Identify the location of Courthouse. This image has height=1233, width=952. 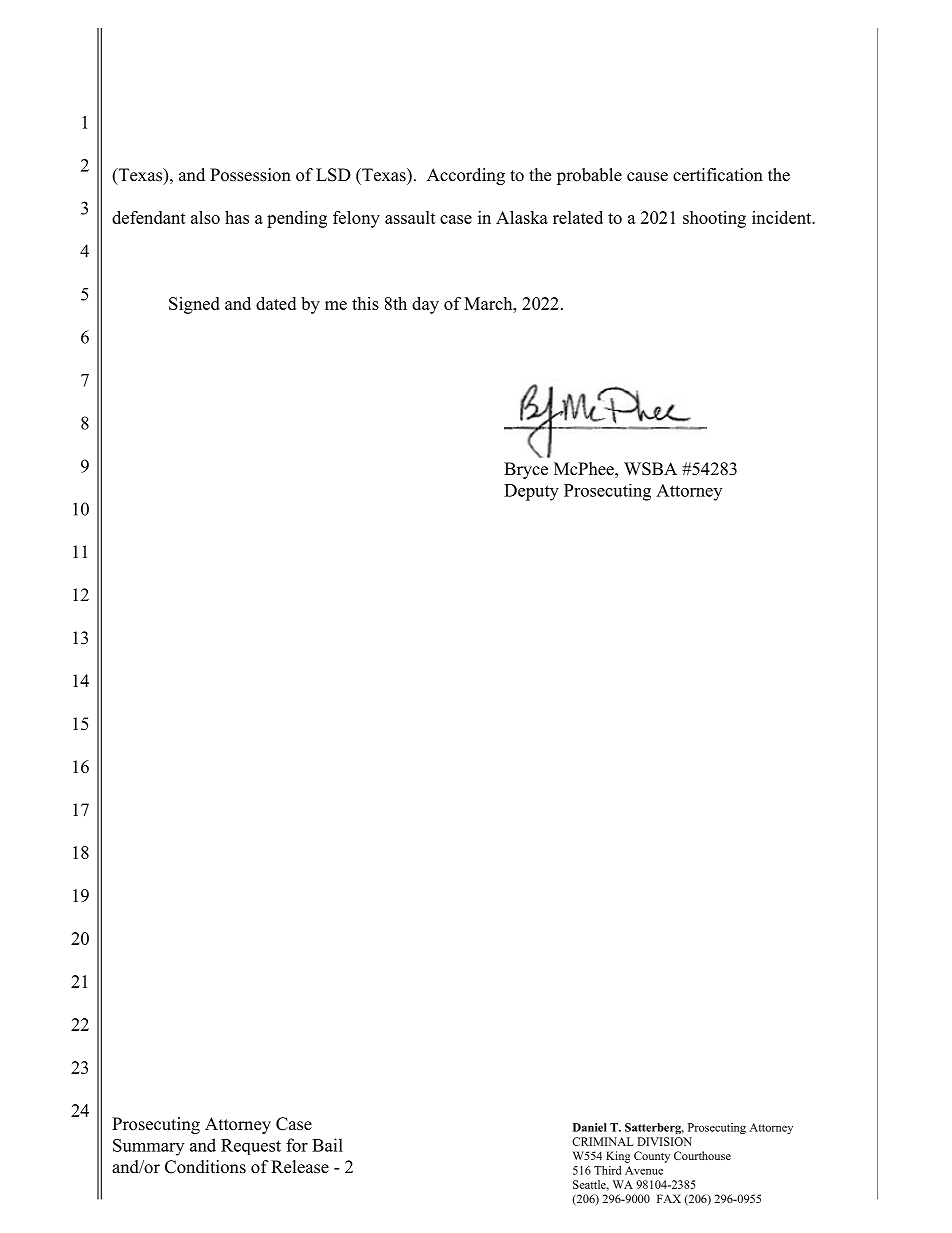
(702, 1155).
